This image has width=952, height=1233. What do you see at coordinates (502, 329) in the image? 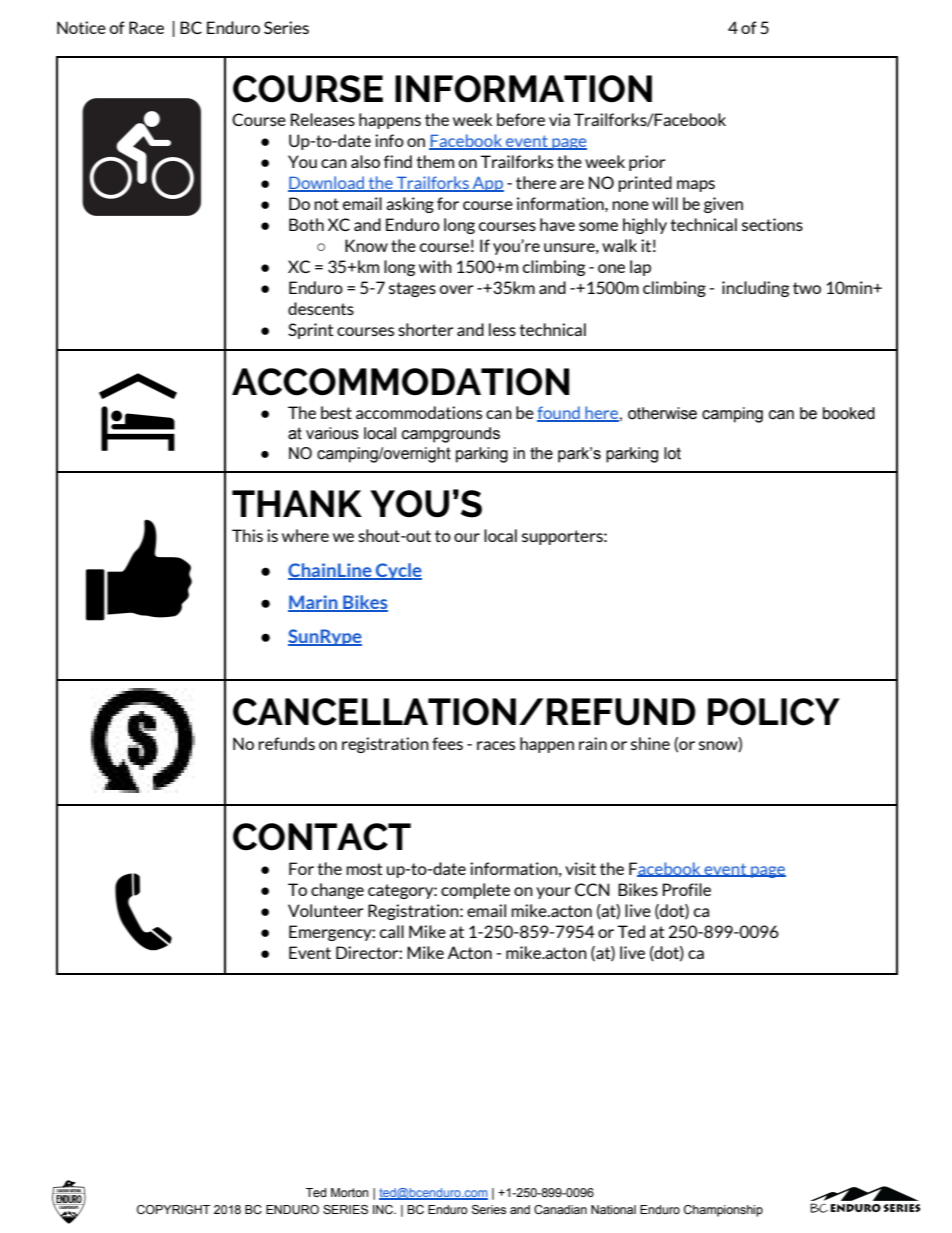
I see `less` at bounding box center [502, 329].
